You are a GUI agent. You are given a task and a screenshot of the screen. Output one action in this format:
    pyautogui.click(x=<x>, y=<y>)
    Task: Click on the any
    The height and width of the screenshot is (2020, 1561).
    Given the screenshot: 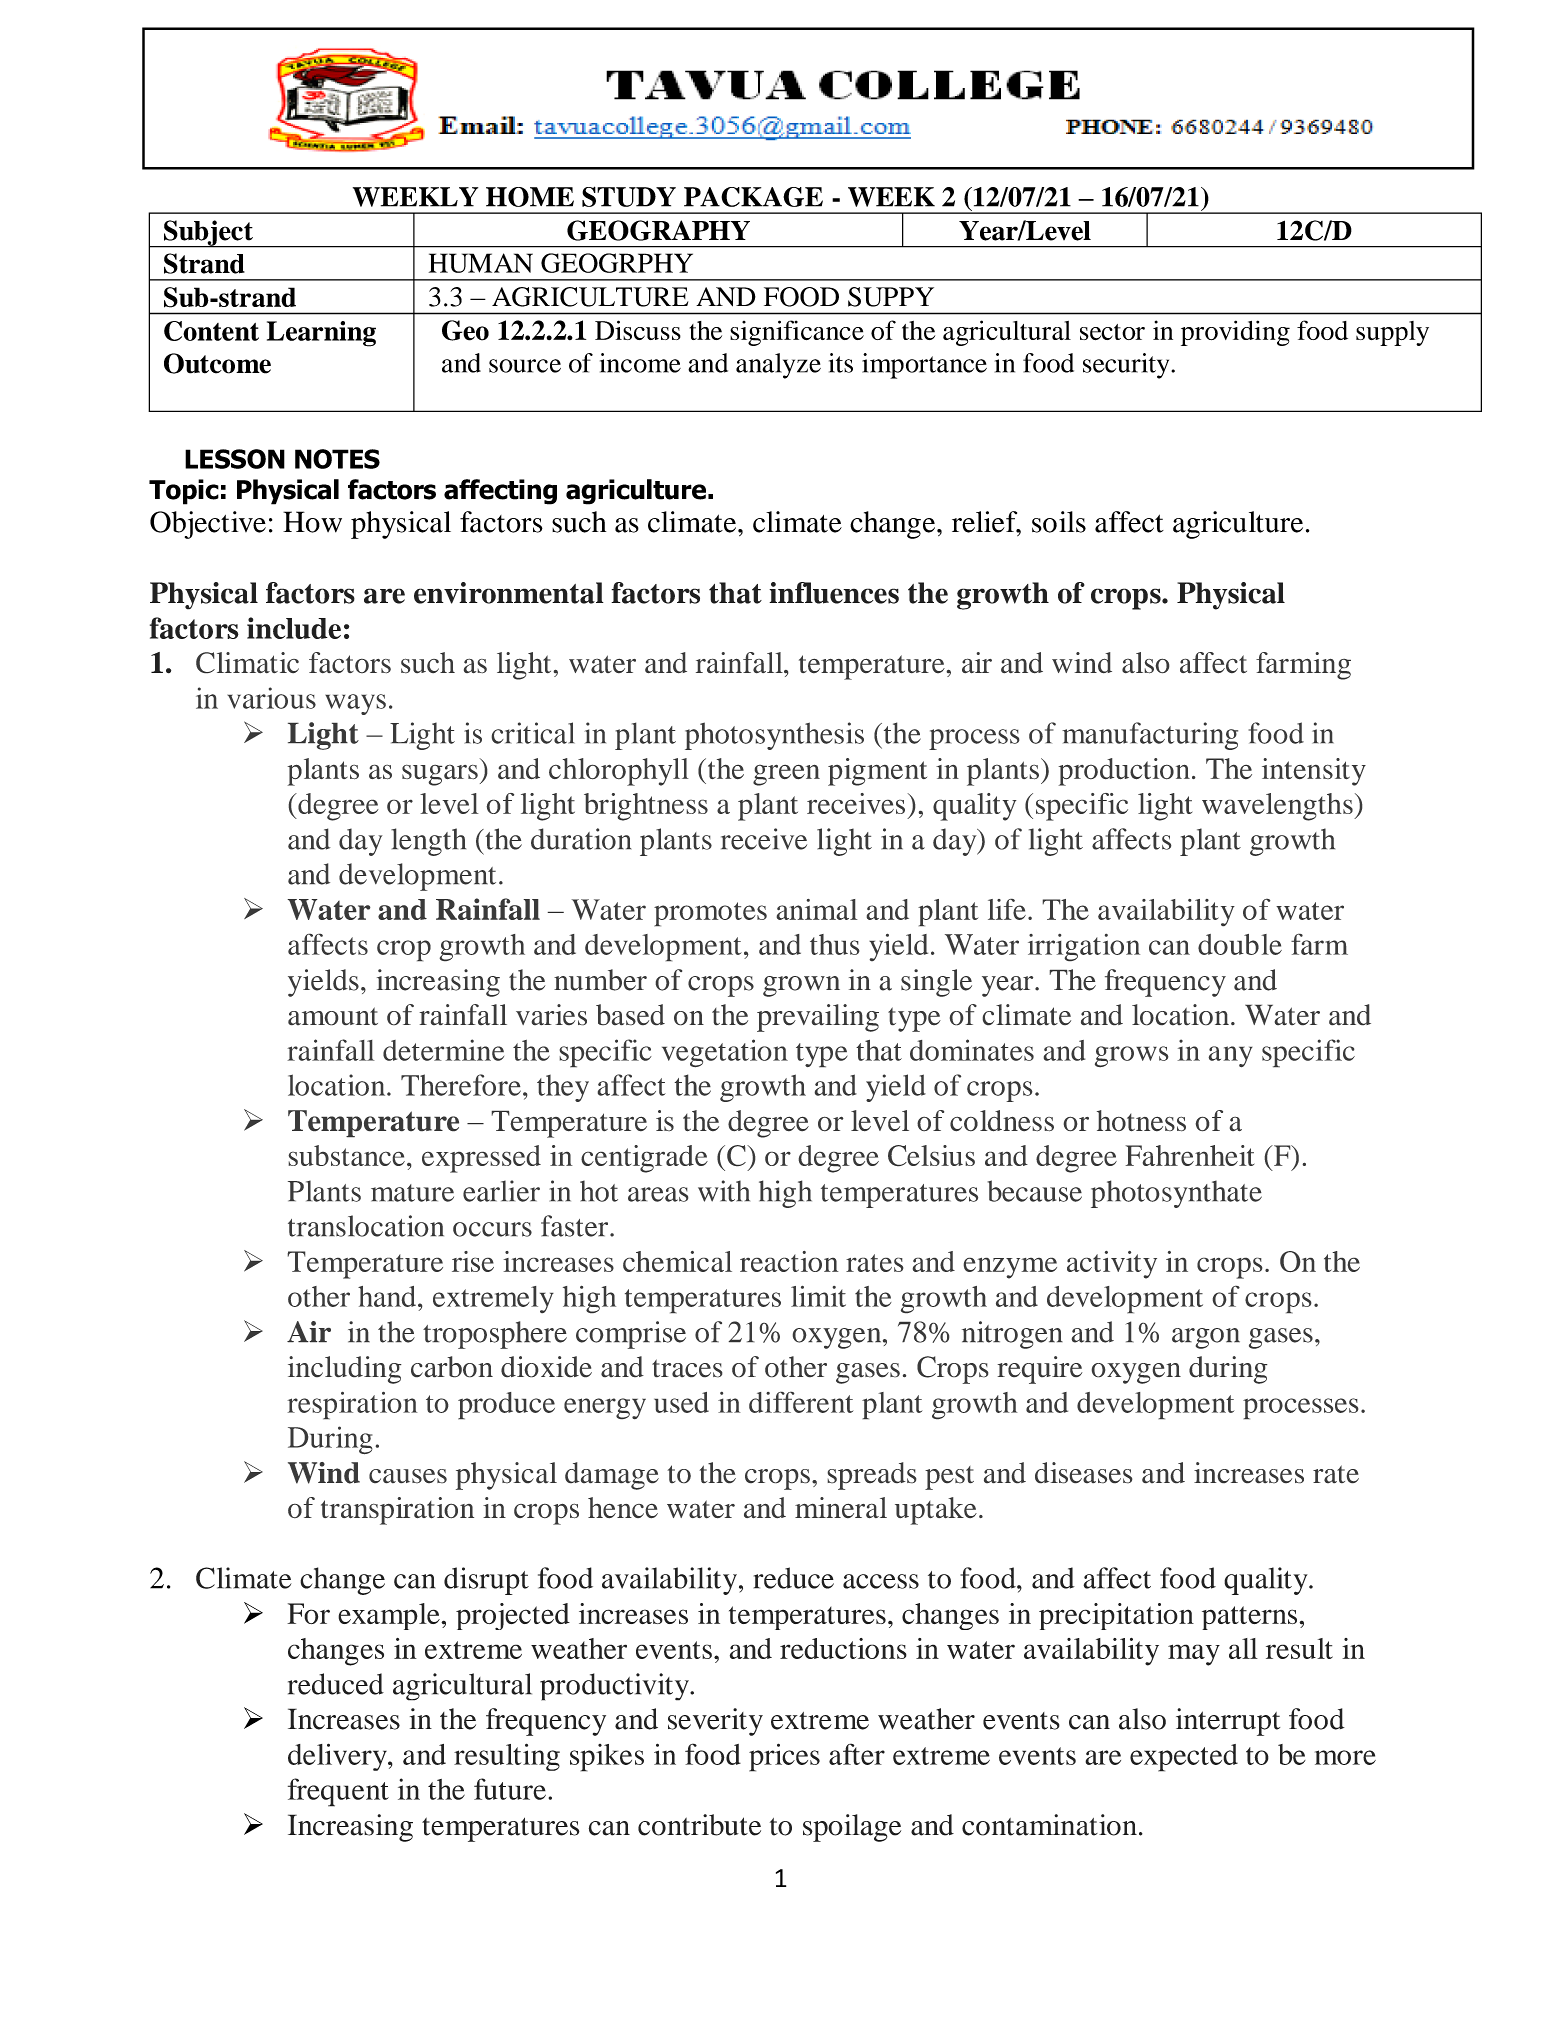 What is the action you would take?
    pyautogui.click(x=1230, y=1057)
